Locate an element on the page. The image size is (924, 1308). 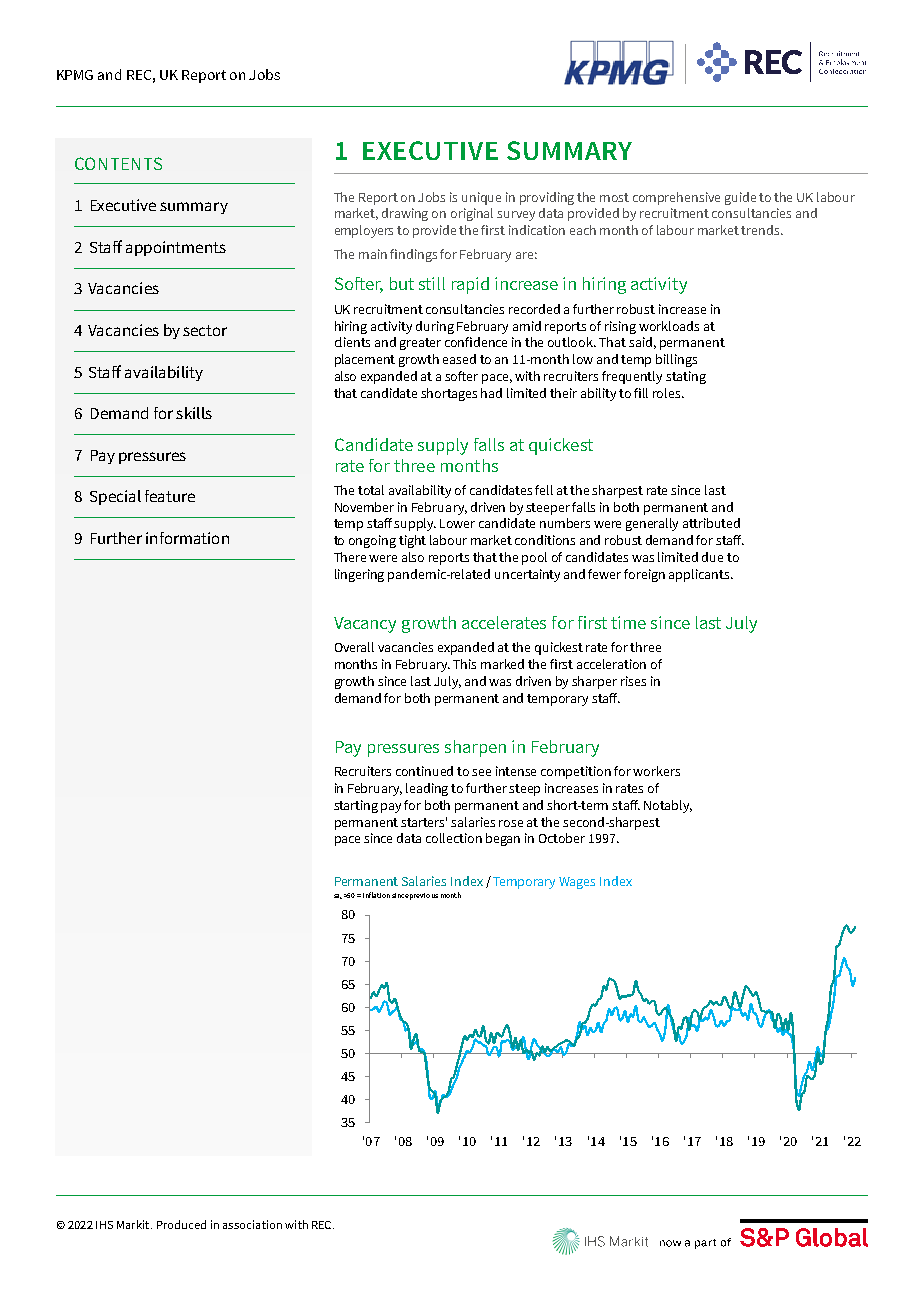
This is located at coordinates (464, 664).
